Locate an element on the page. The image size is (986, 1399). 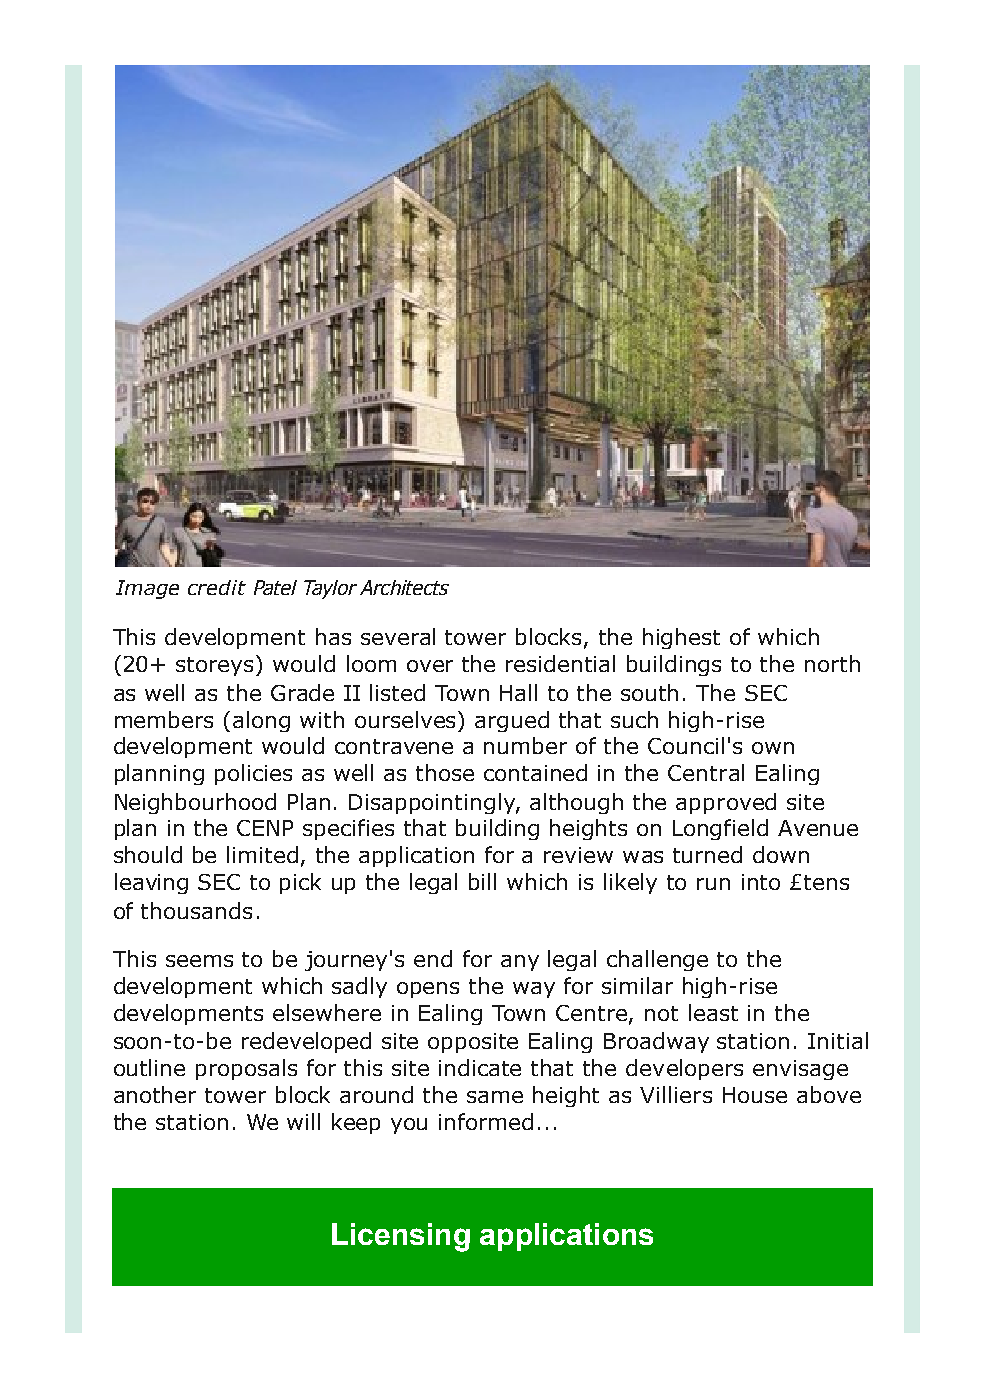
several is located at coordinates (398, 636).
